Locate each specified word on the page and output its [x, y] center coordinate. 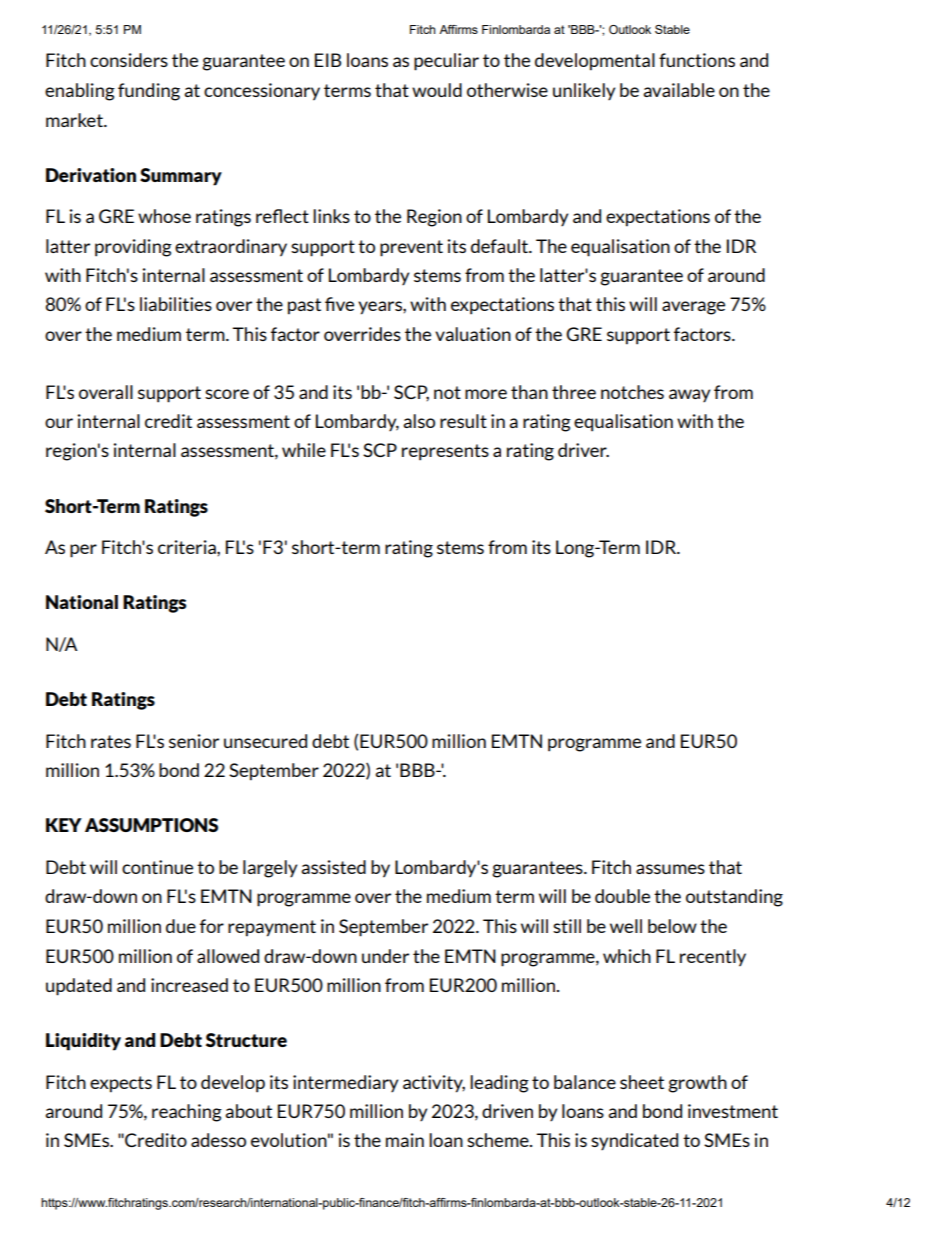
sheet [642, 1082]
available [679, 90]
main [405, 1140]
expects [121, 1084]
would [437, 90]
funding [149, 92]
